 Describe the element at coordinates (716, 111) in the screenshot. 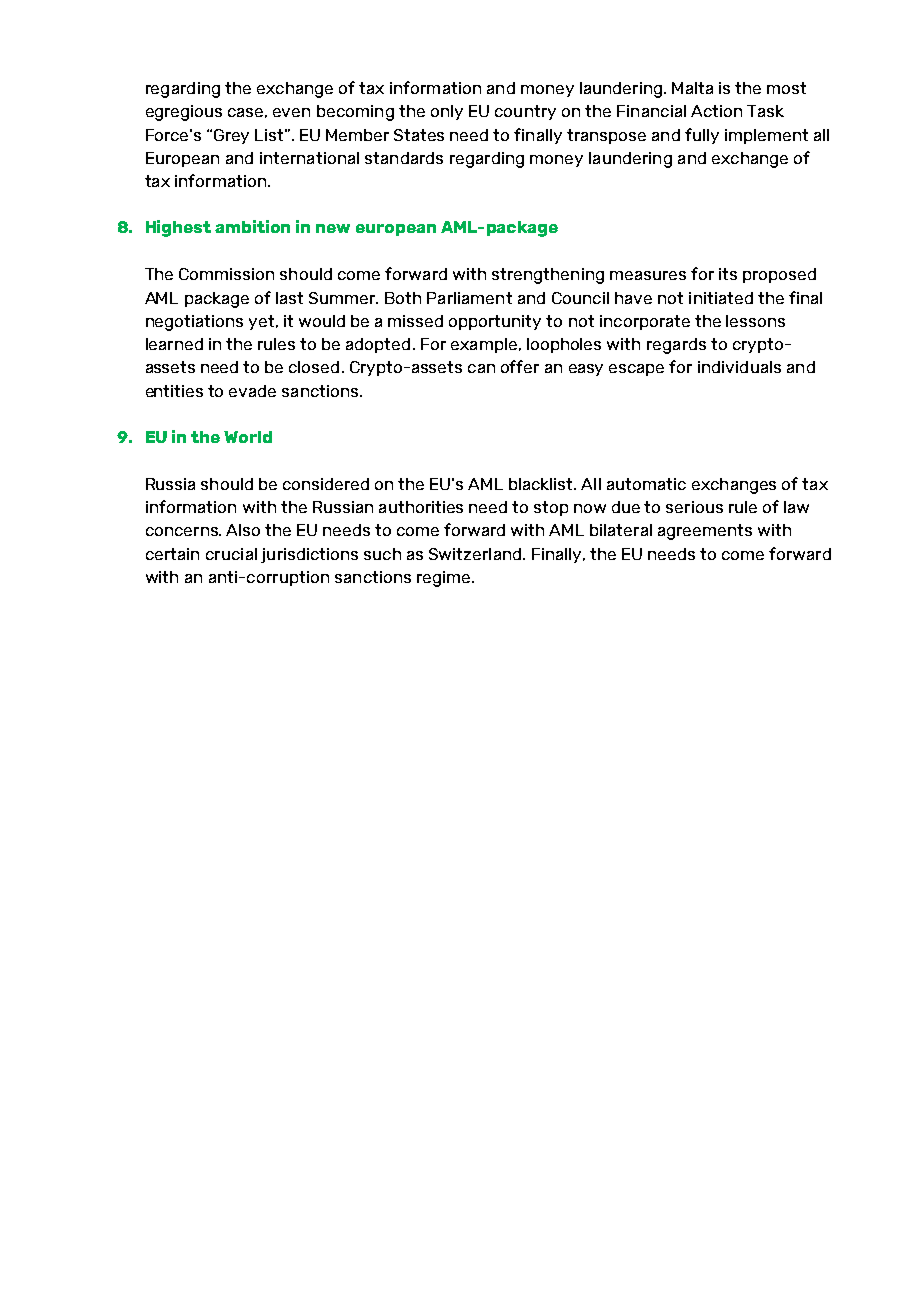

I see `Action` at that location.
